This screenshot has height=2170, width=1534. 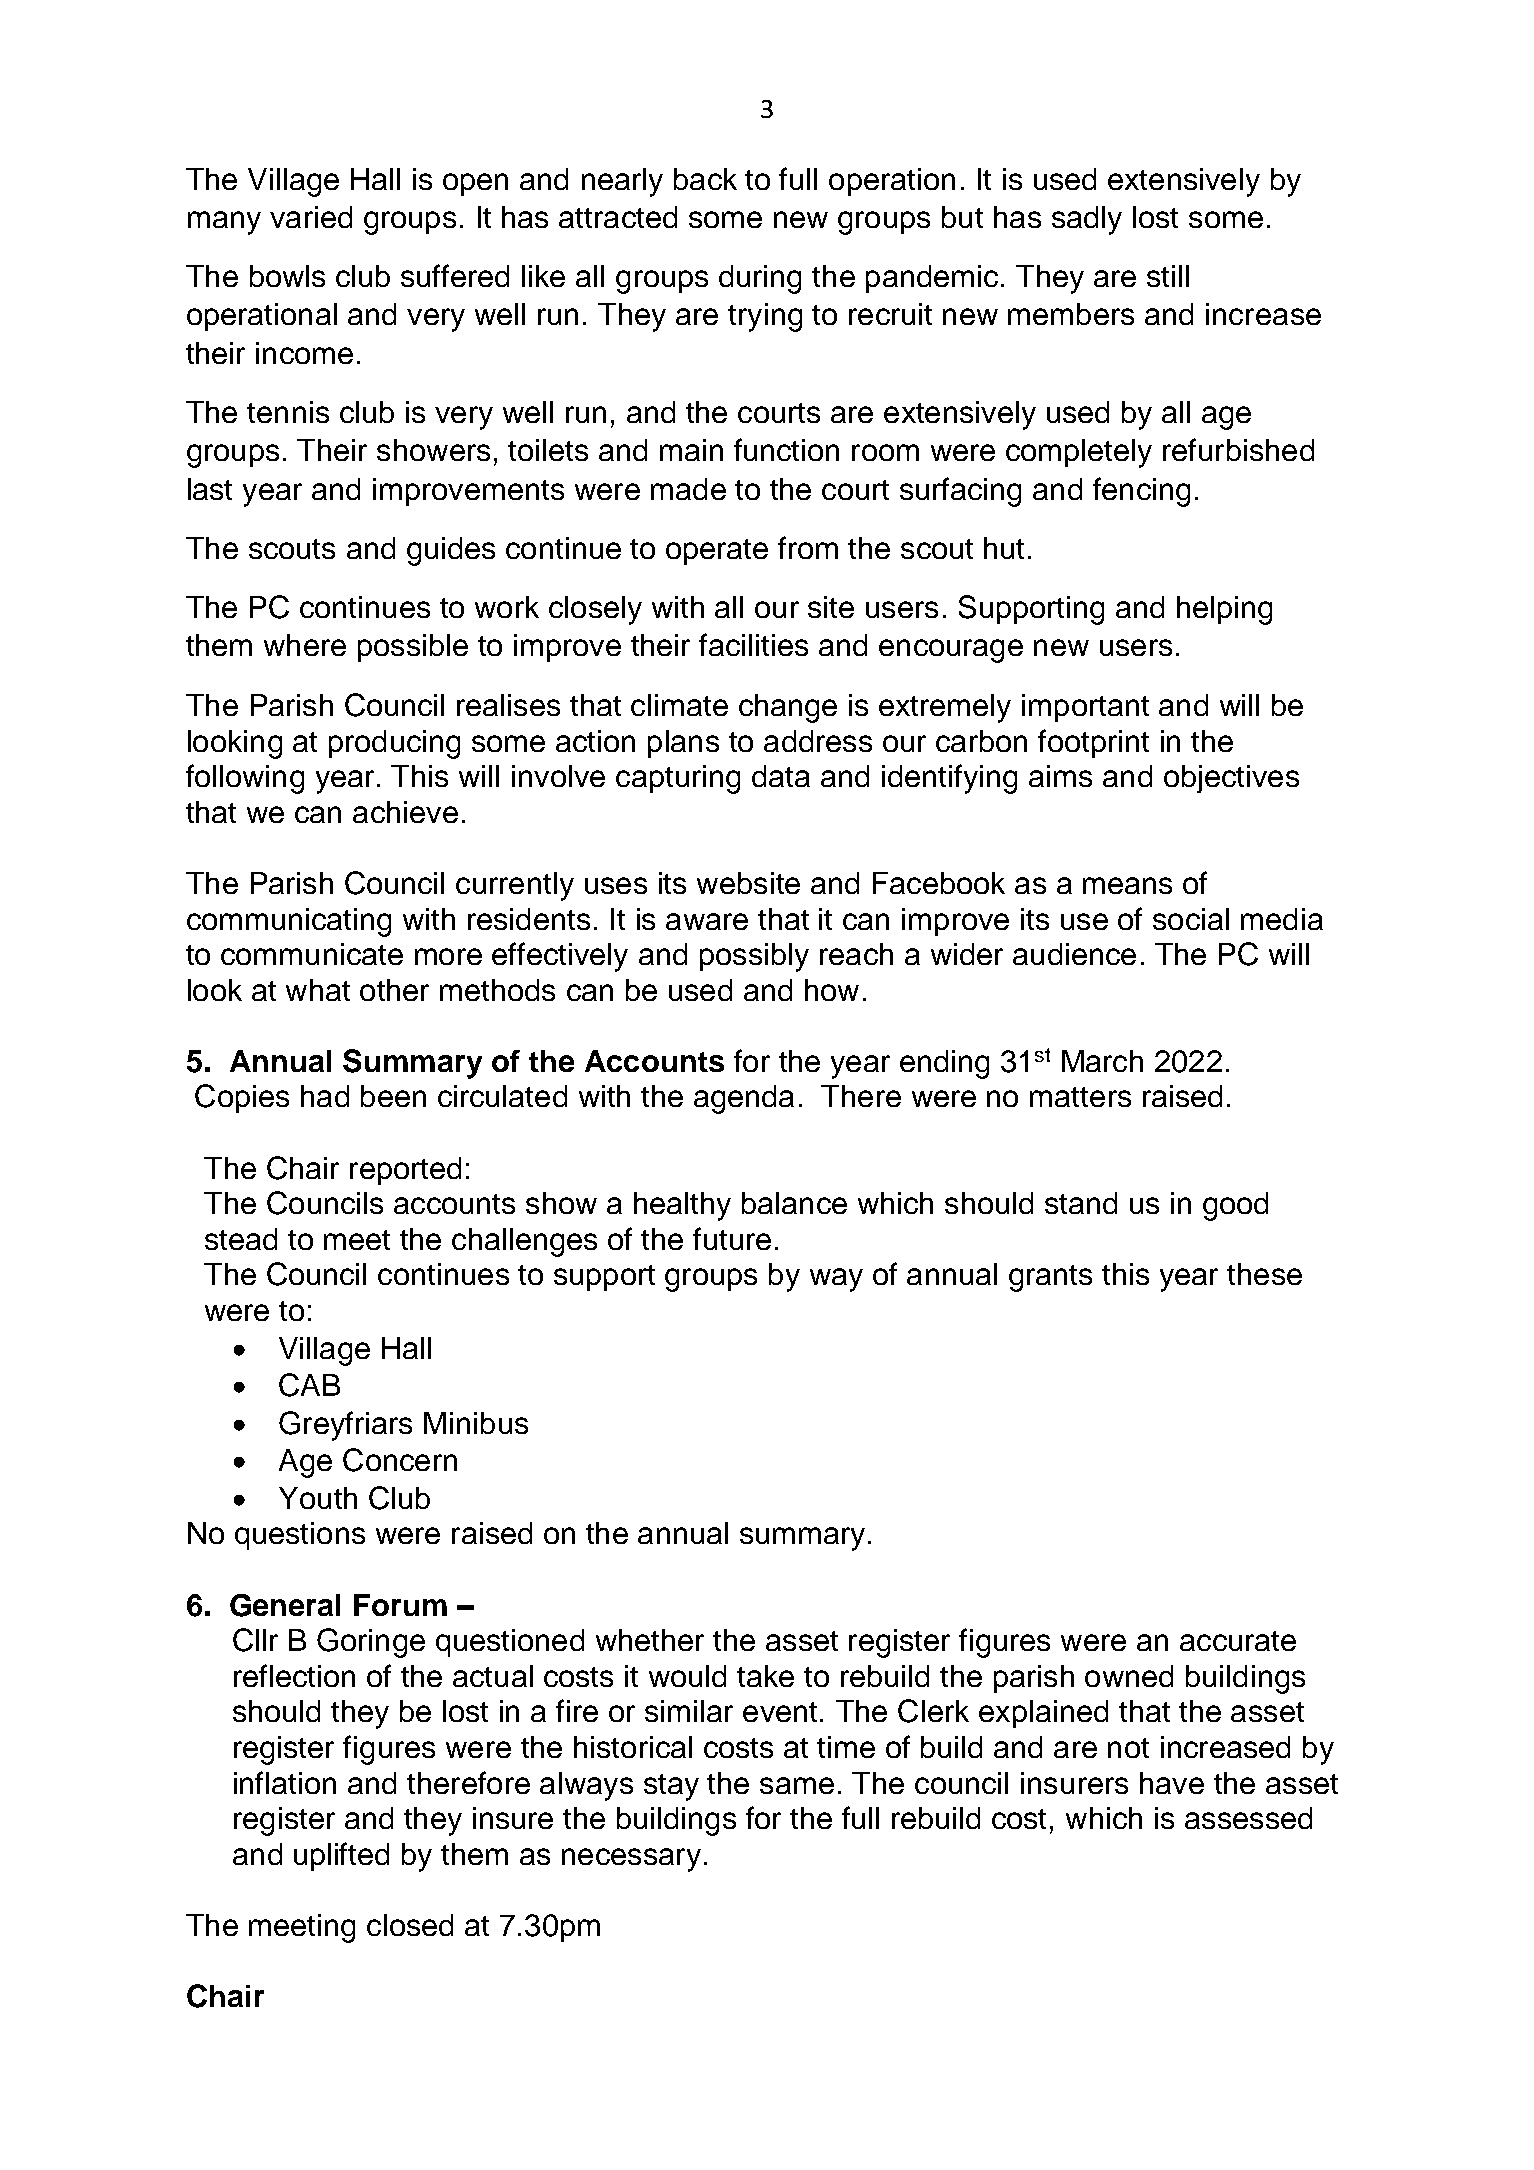 What do you see at coordinates (345, 1426) in the screenshot?
I see `Greyfriars` at bounding box center [345, 1426].
